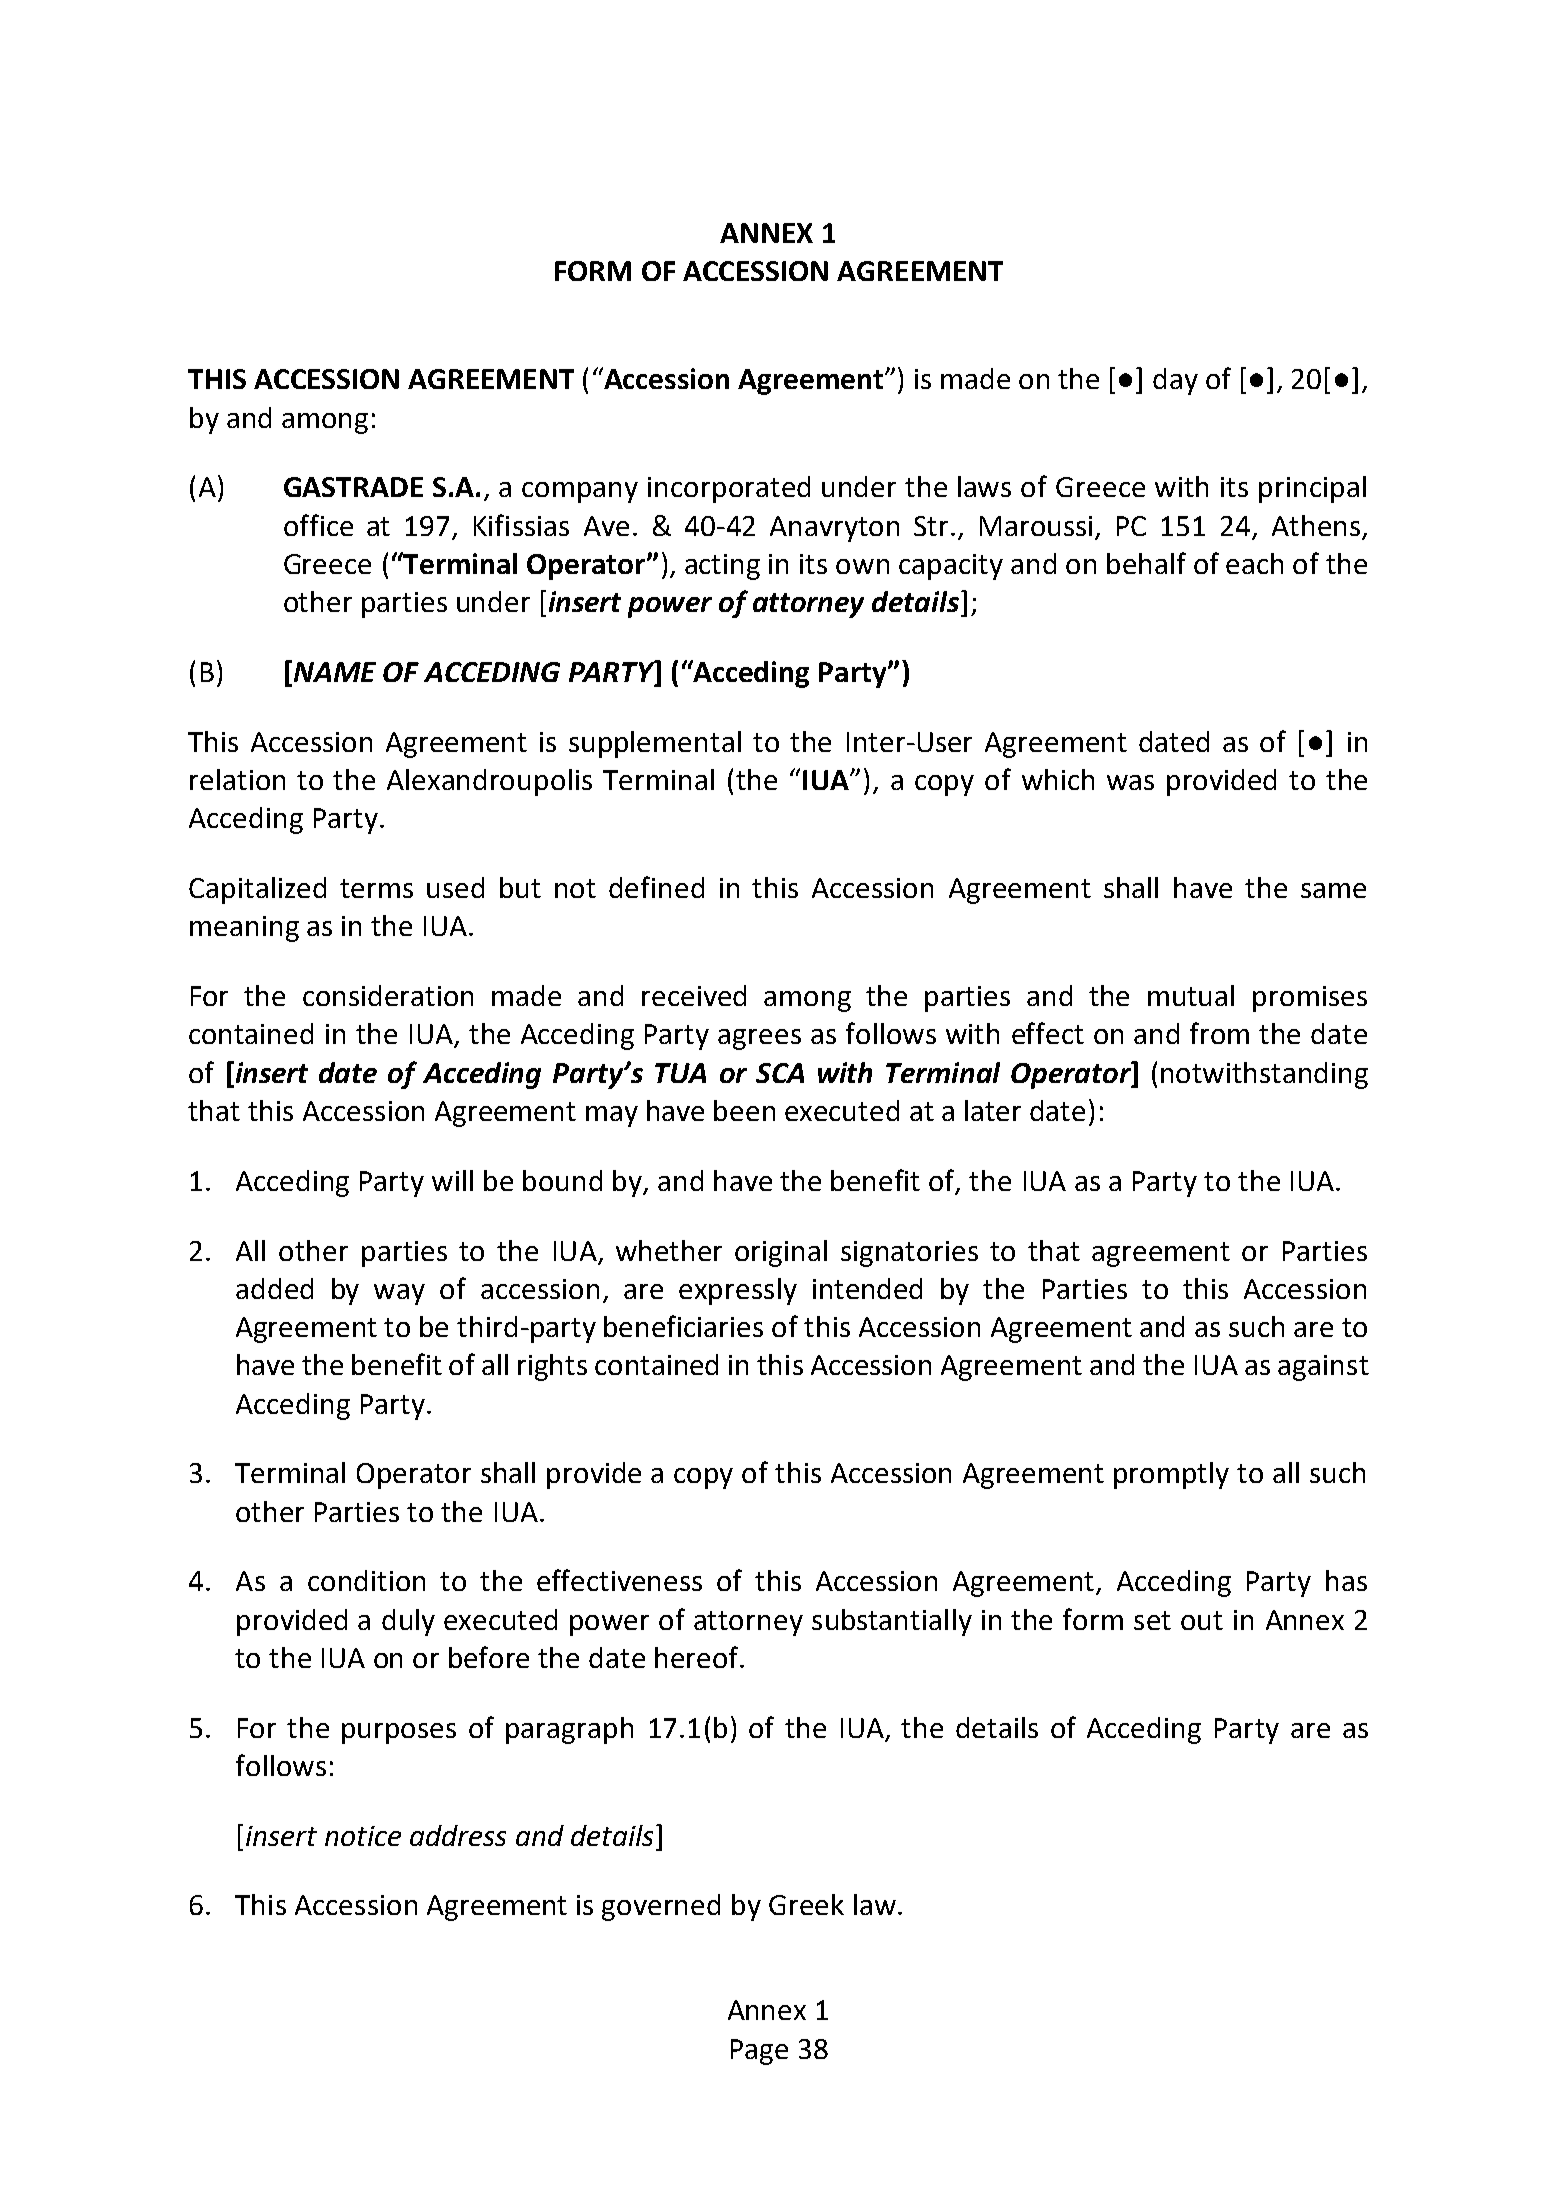  I want to click on substantially, so click(892, 1622).
